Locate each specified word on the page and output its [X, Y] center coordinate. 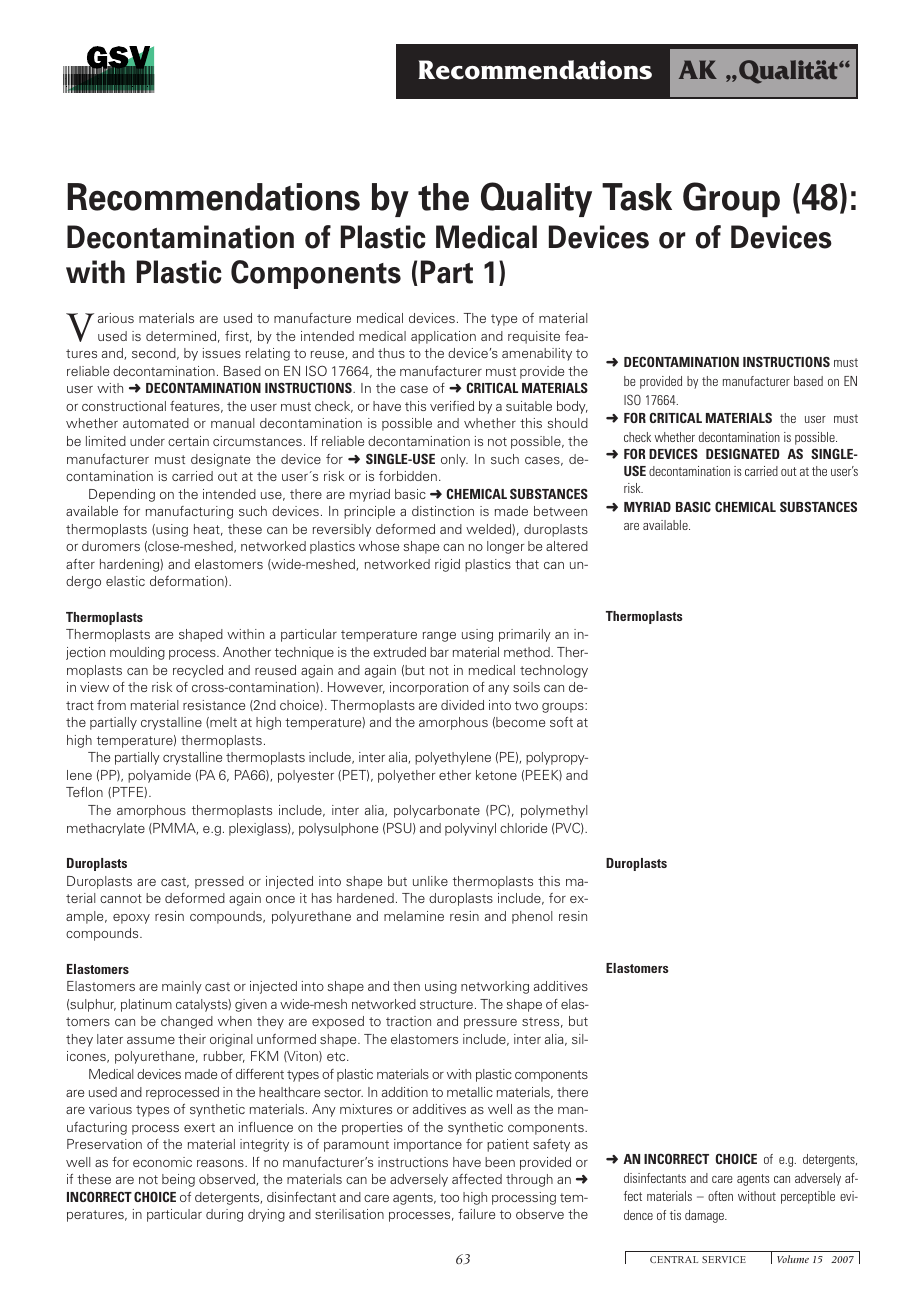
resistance [214, 705]
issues [222, 353]
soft [561, 722]
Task [637, 197]
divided [462, 705]
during [224, 1215]
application [443, 337]
